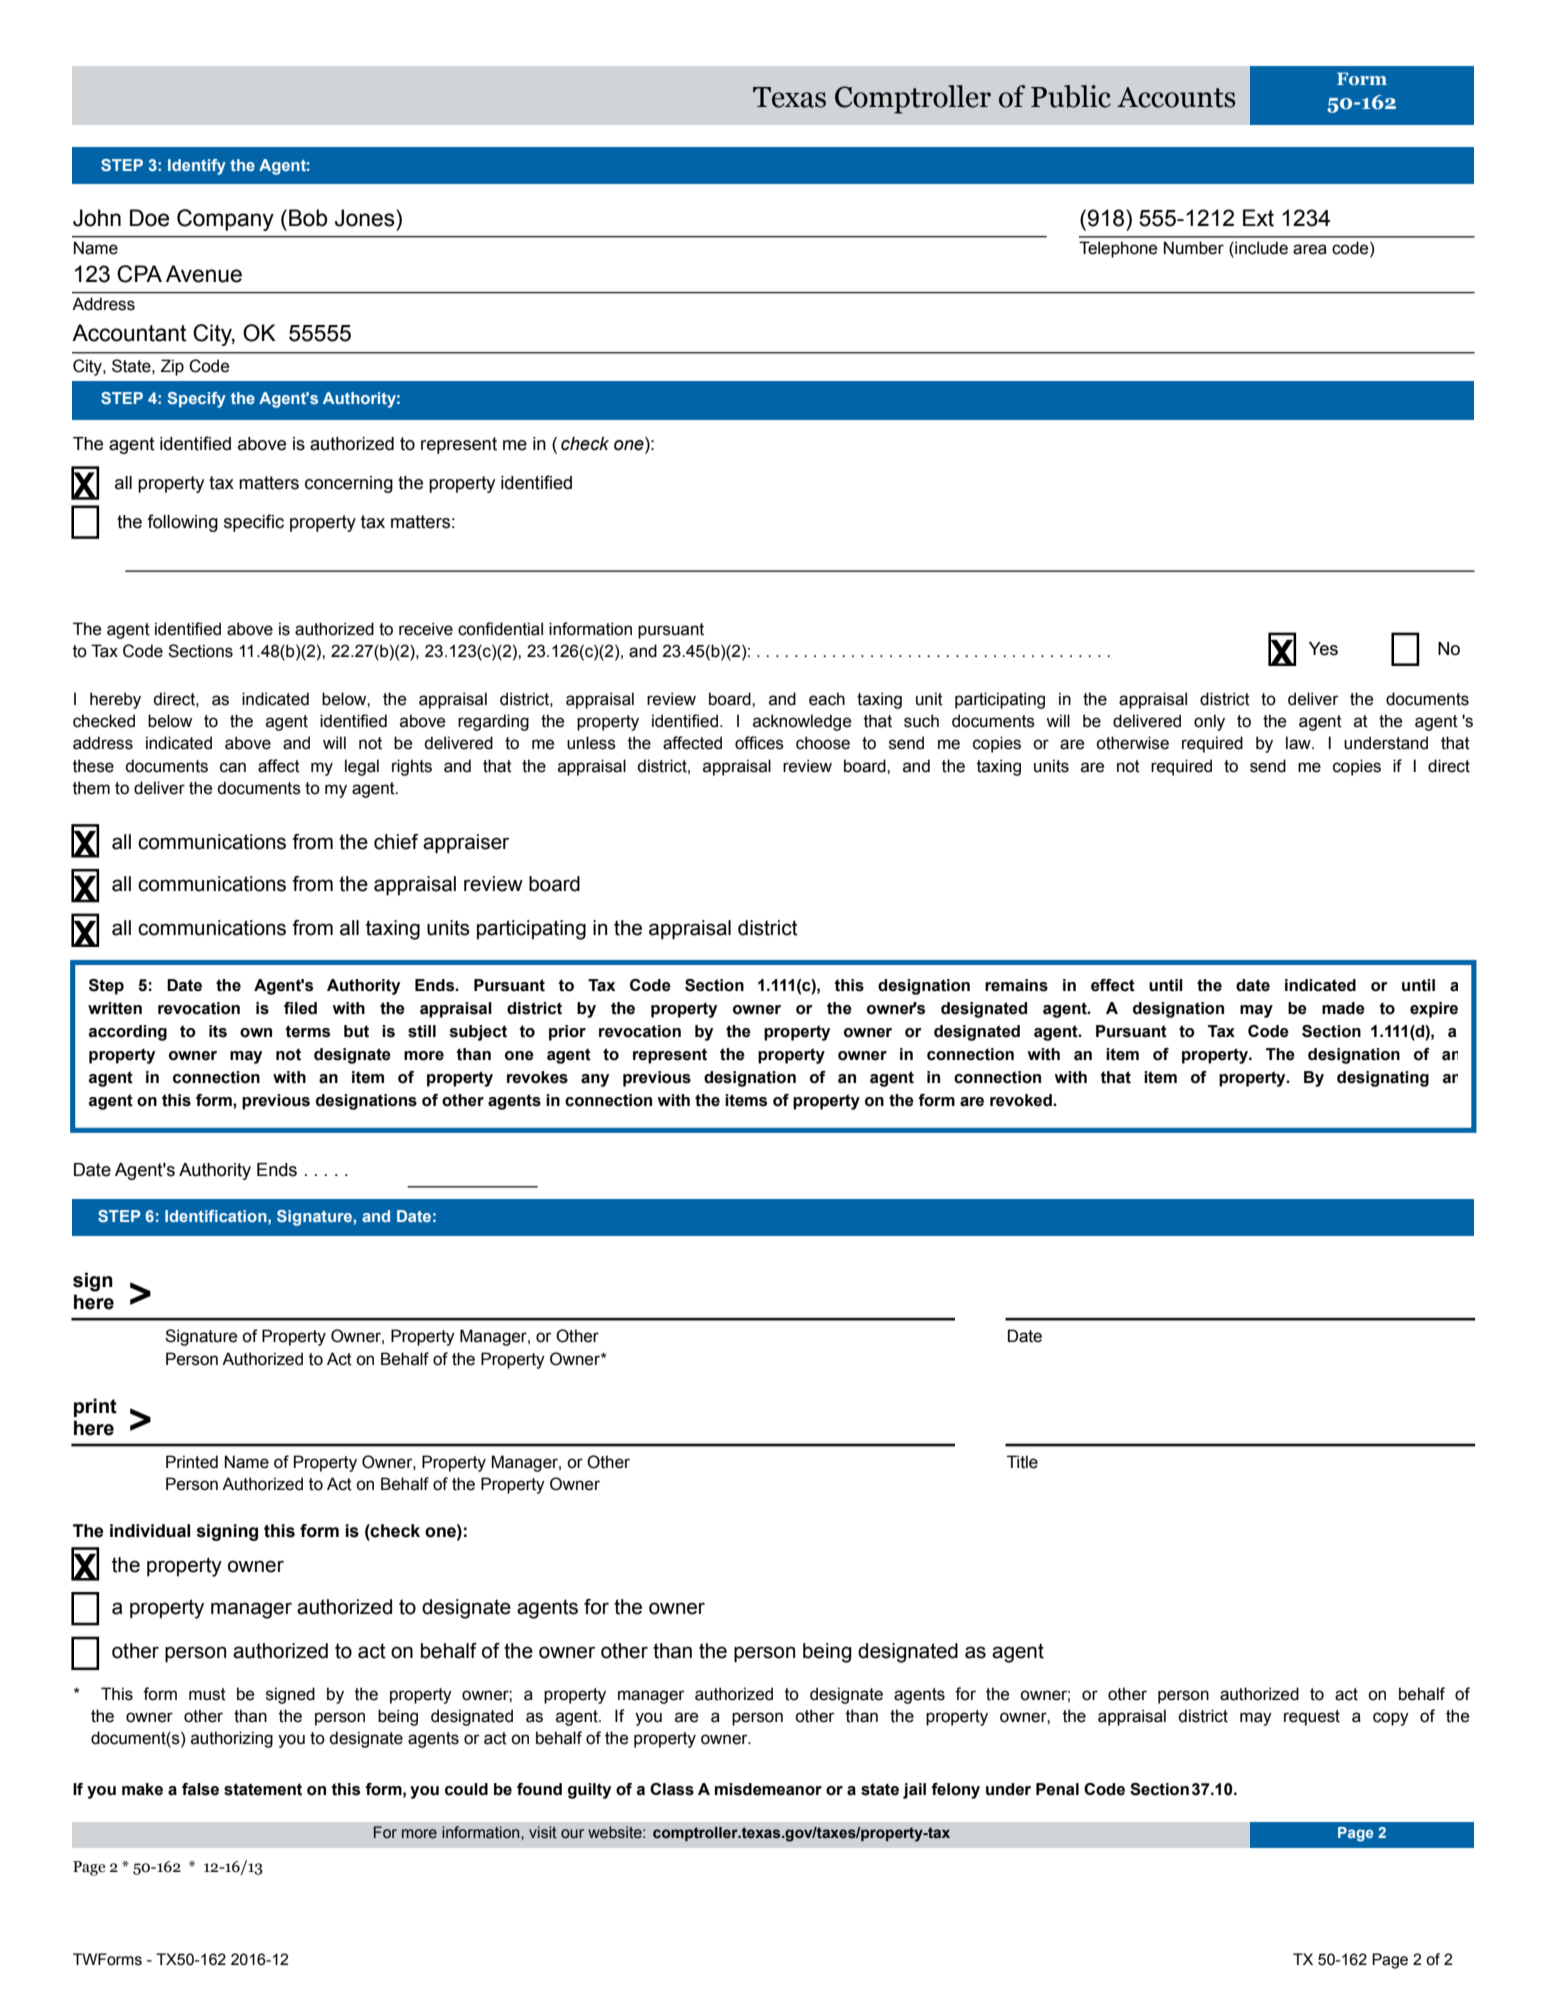 The image size is (1556, 2014). What do you see at coordinates (1022, 1100) in the page?
I see `revoked` at bounding box center [1022, 1100].
